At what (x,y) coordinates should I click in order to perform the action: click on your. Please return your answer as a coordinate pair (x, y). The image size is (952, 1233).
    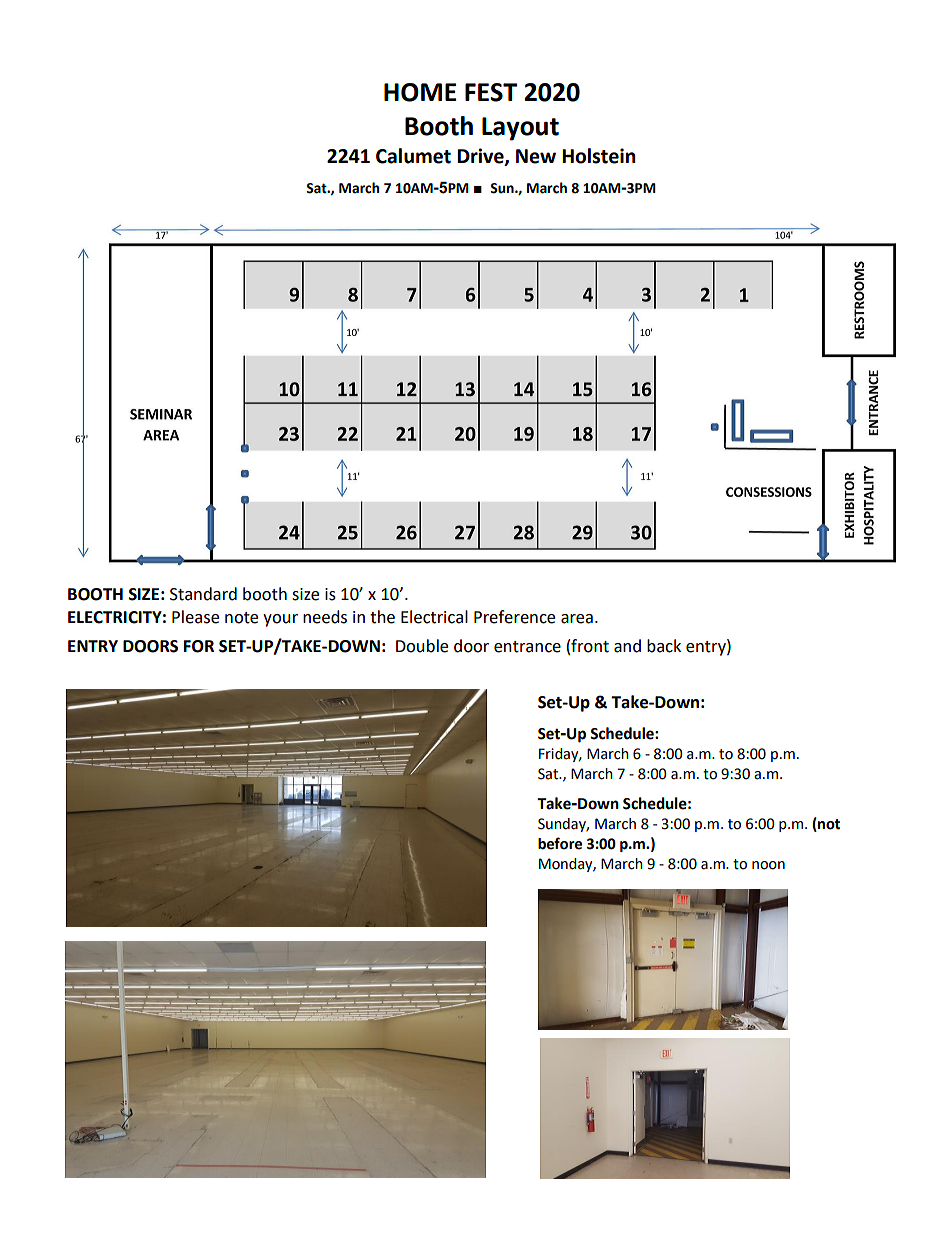
    Looking at the image, I should click on (280, 620).
